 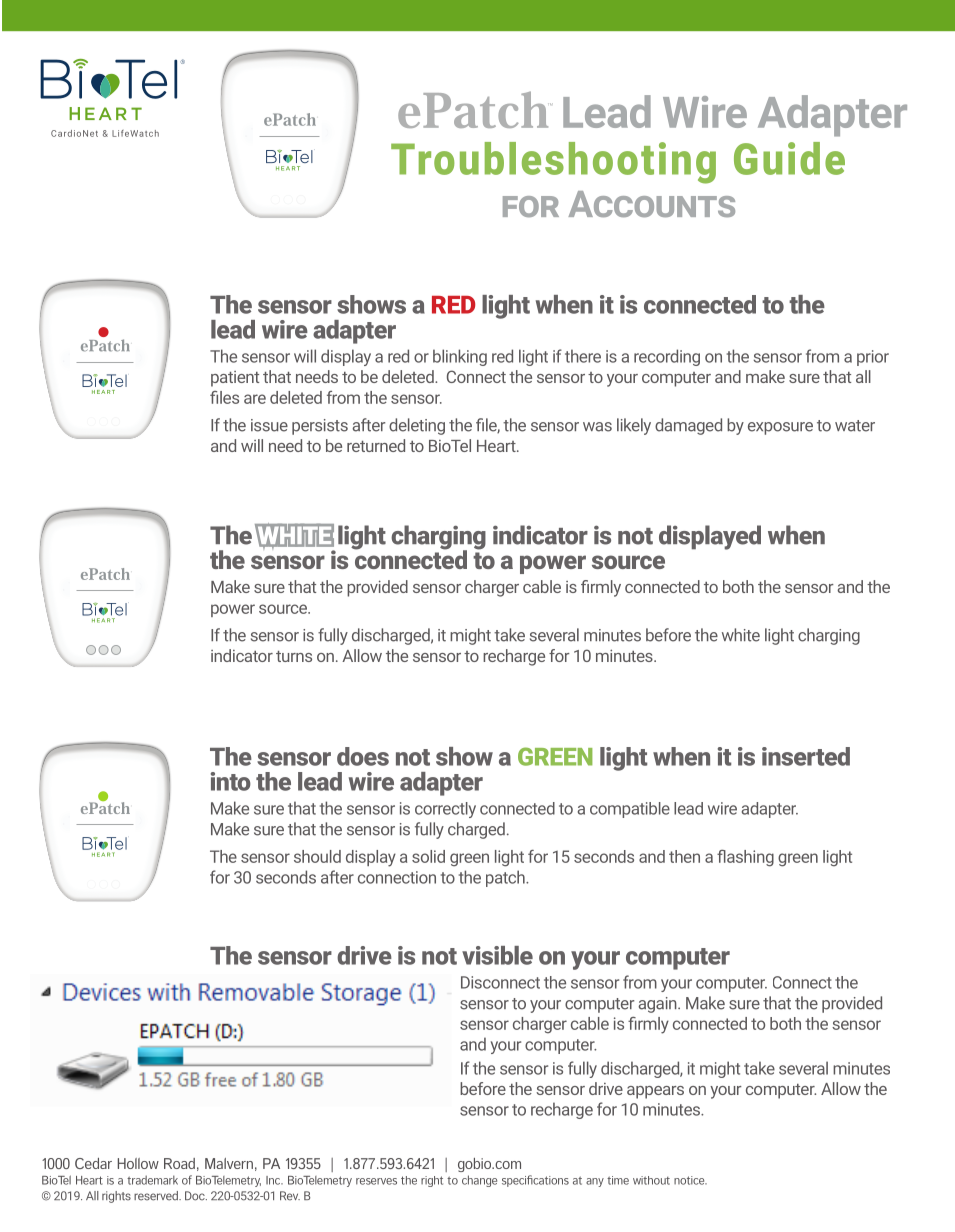 I want to click on blinking, so click(x=460, y=357).
